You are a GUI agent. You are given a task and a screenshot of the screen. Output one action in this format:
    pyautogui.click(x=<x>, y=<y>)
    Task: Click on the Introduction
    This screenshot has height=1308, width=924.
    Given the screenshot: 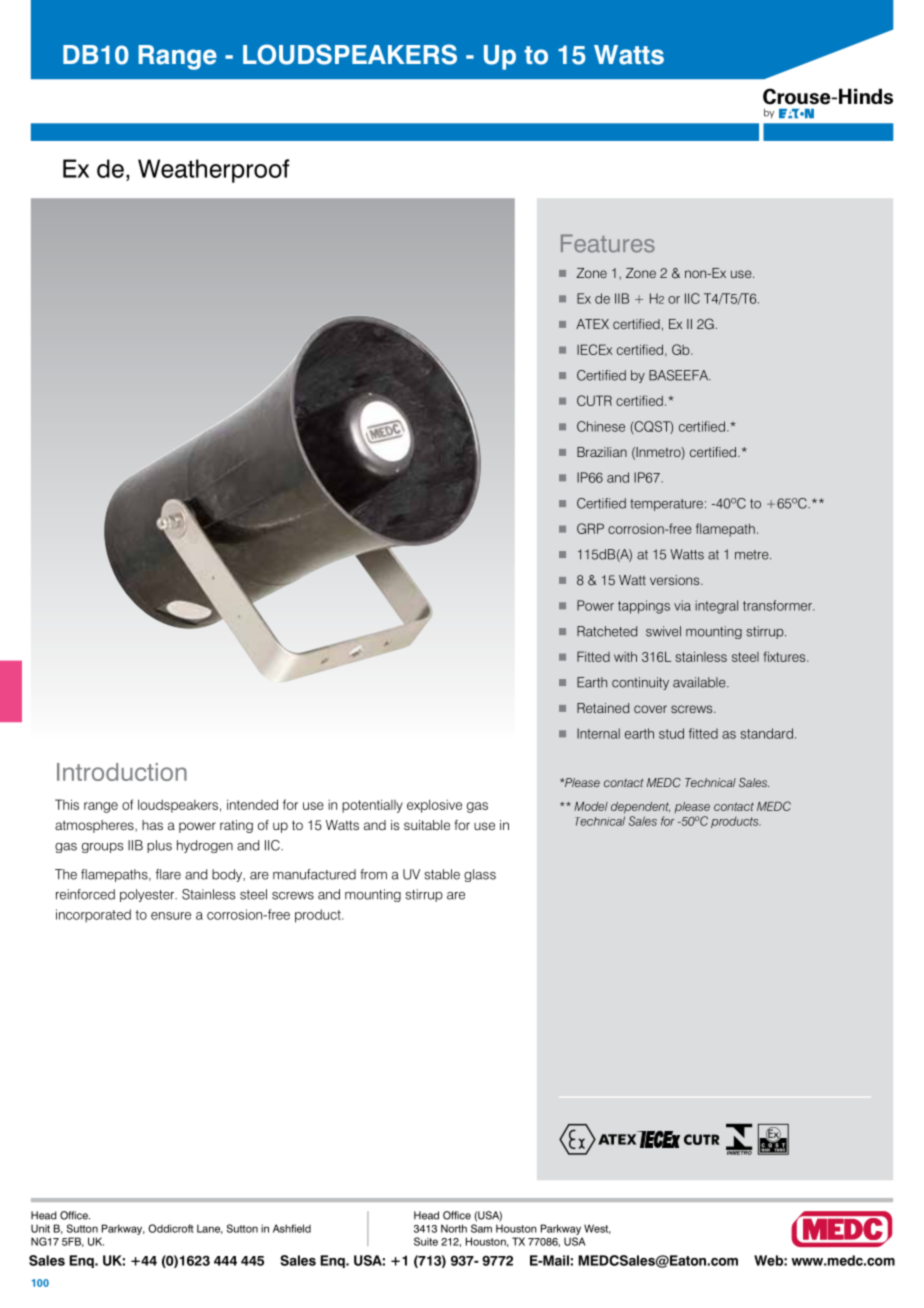 What is the action you would take?
    pyautogui.click(x=122, y=772)
